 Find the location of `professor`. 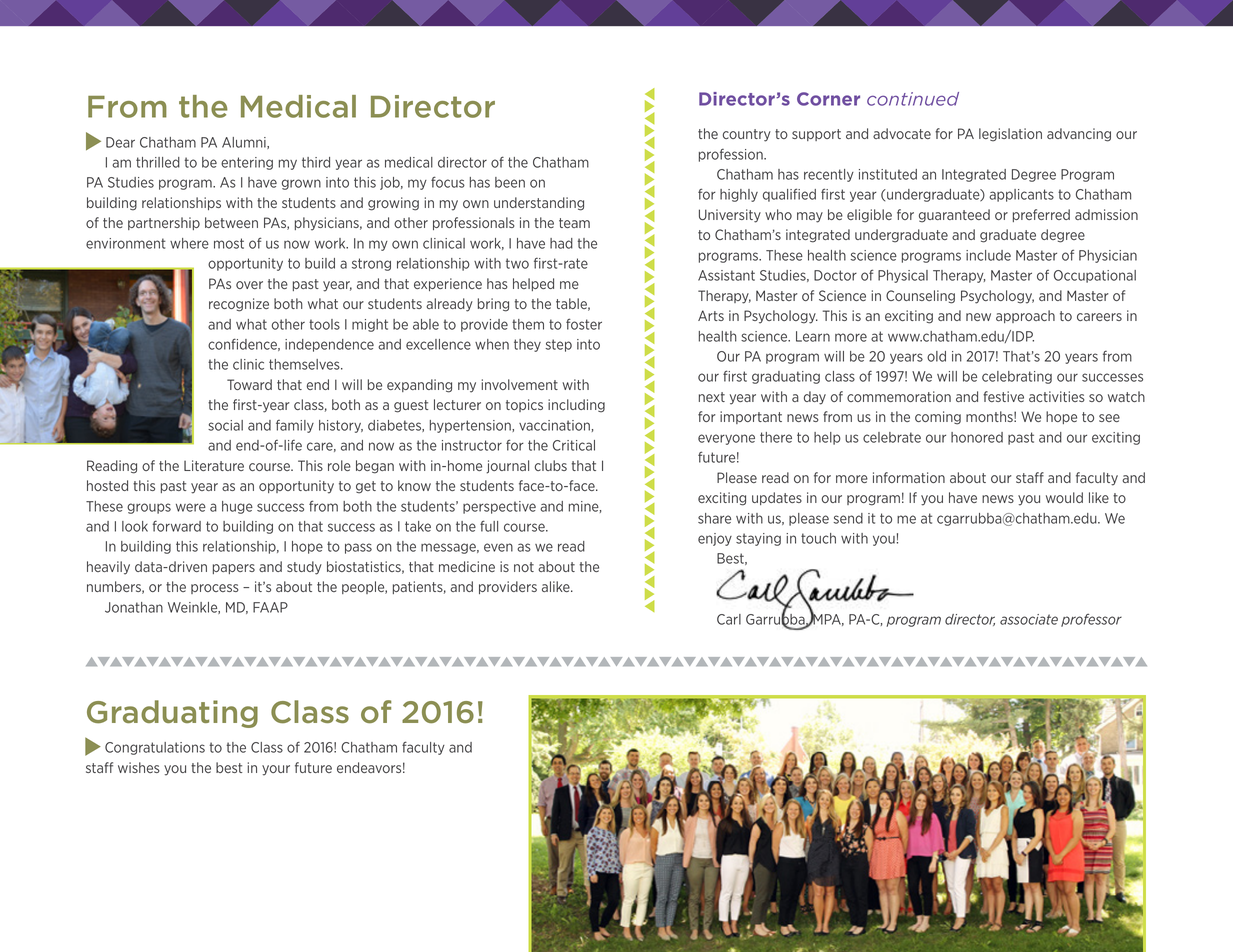

professor is located at coordinates (1091, 620).
